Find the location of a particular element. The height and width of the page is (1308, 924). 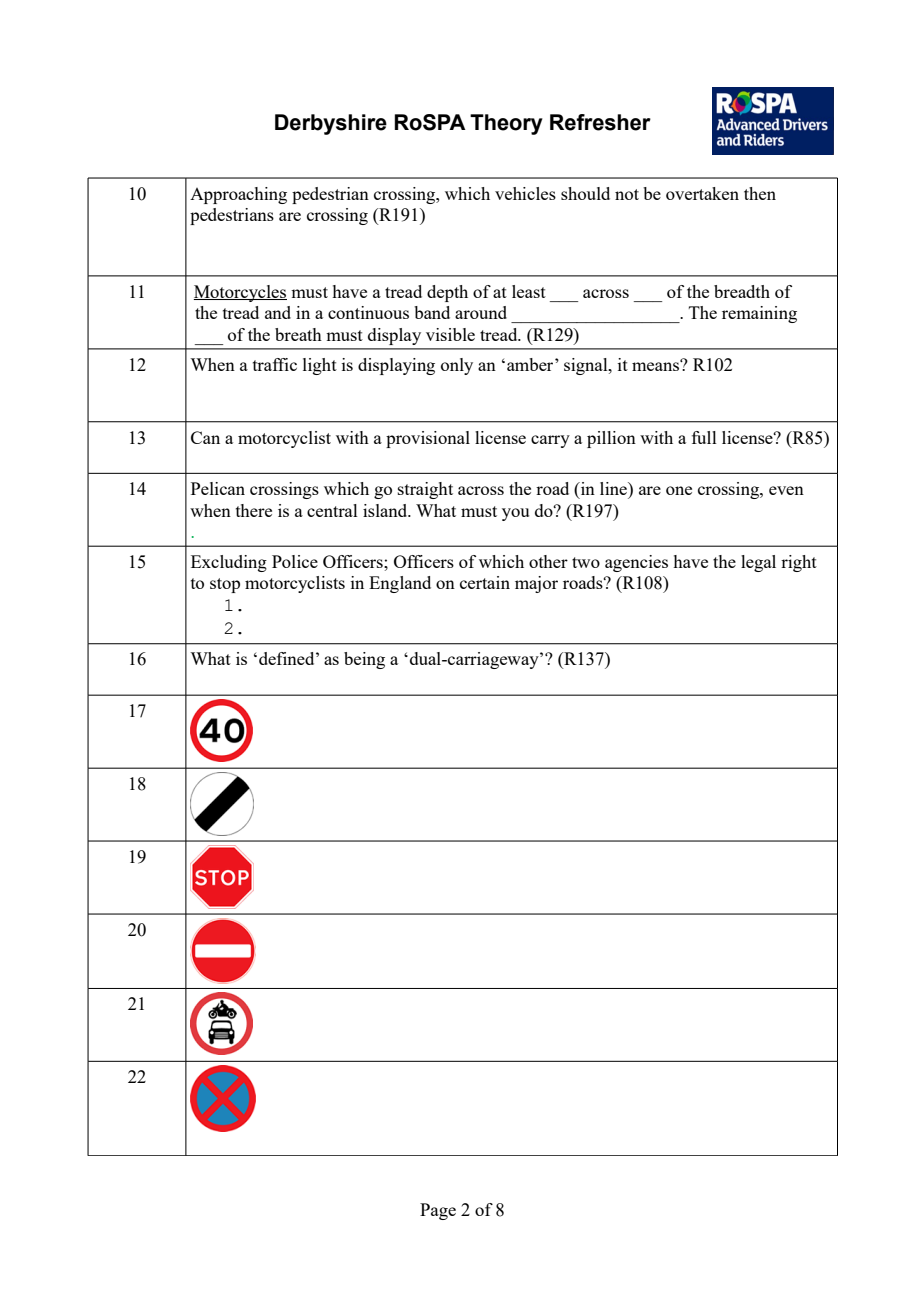

England is located at coordinates (400, 584).
